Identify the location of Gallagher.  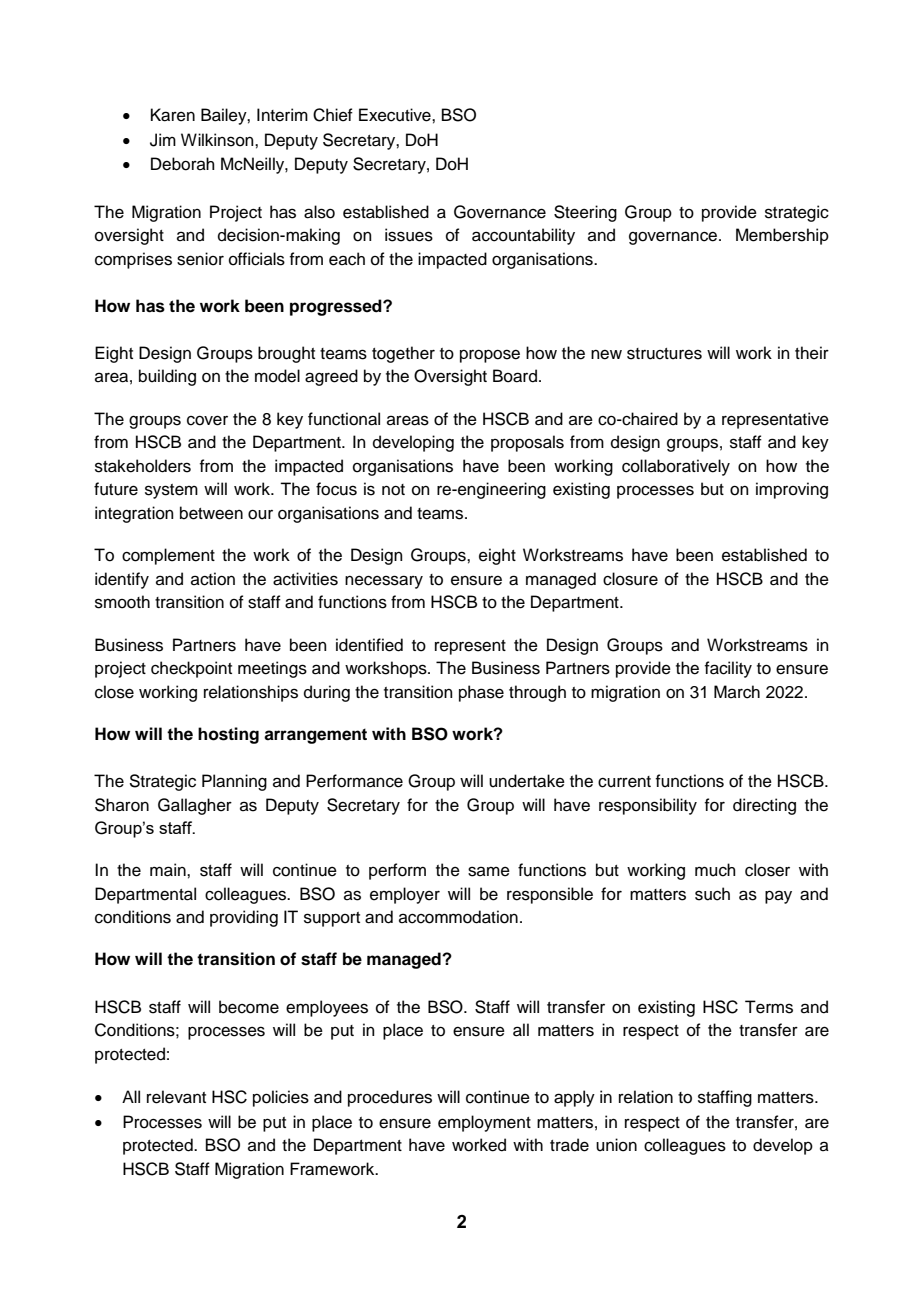
(195, 806).
